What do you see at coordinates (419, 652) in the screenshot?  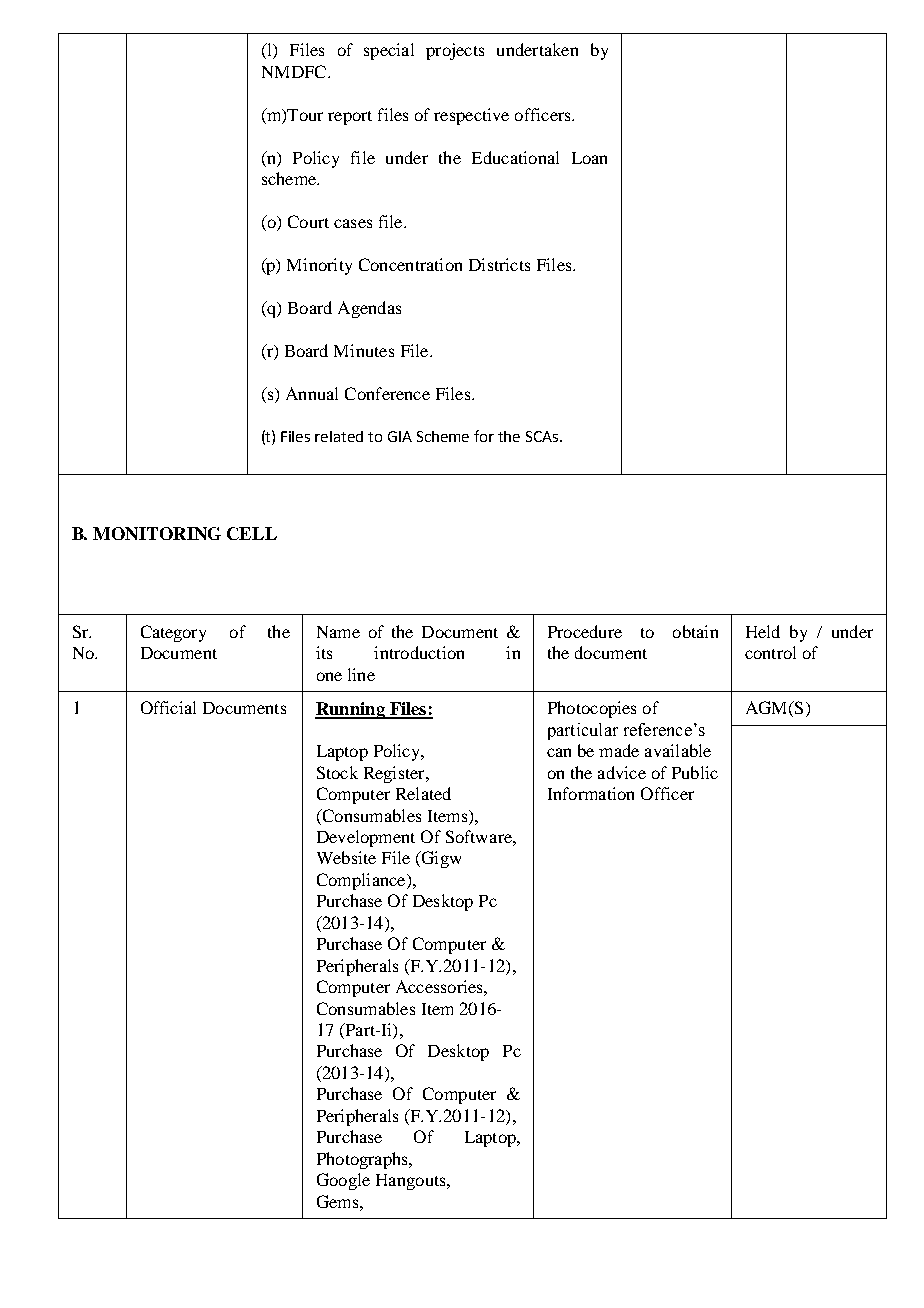 I see `introduction` at bounding box center [419, 652].
